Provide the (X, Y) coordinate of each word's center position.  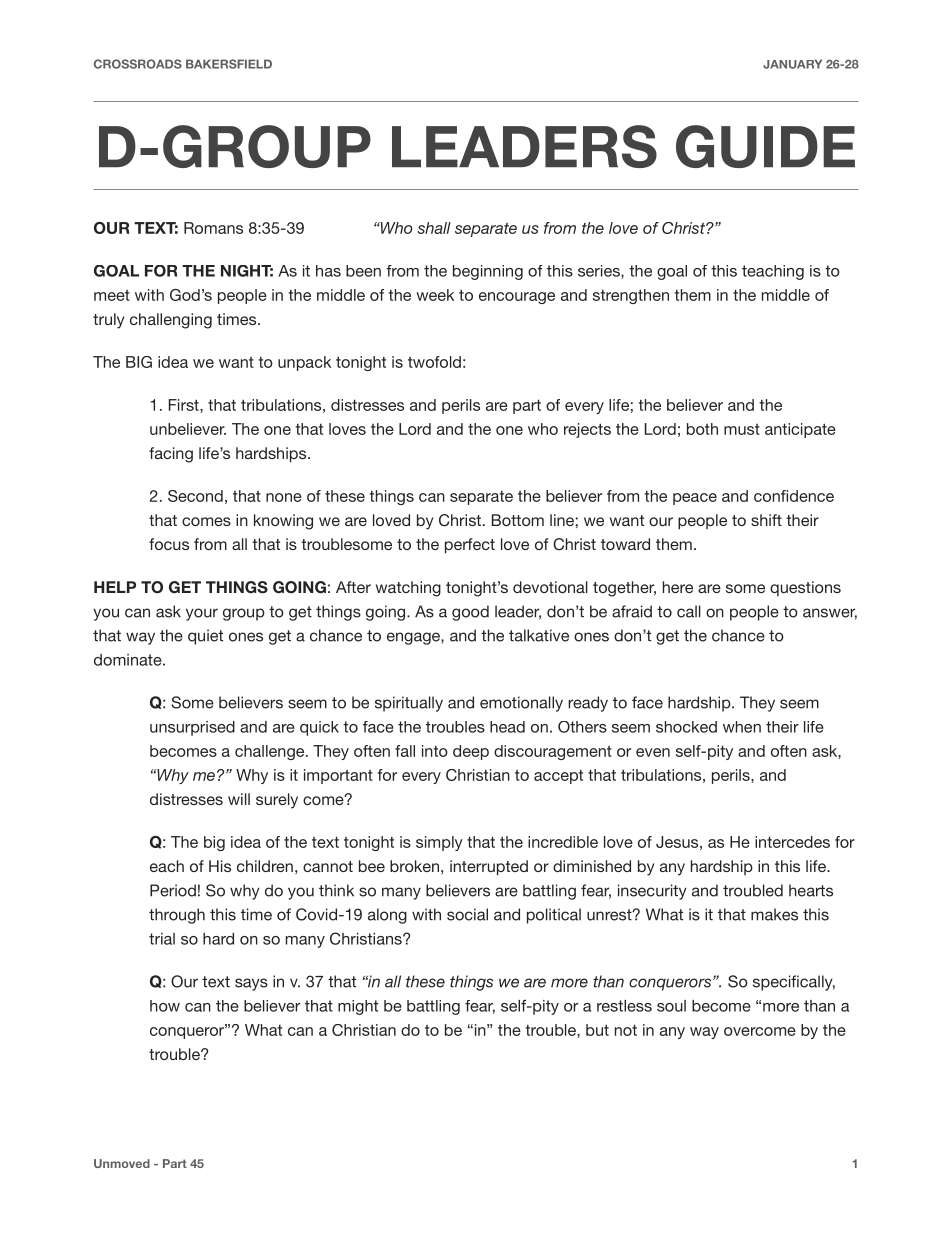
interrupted (489, 867)
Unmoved (122, 1163)
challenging (171, 321)
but (597, 1030)
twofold (434, 362)
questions (805, 588)
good (470, 613)
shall (434, 228)
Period (173, 890)
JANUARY (792, 64)
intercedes (792, 842)
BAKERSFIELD (229, 64)
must (742, 429)
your (202, 614)
